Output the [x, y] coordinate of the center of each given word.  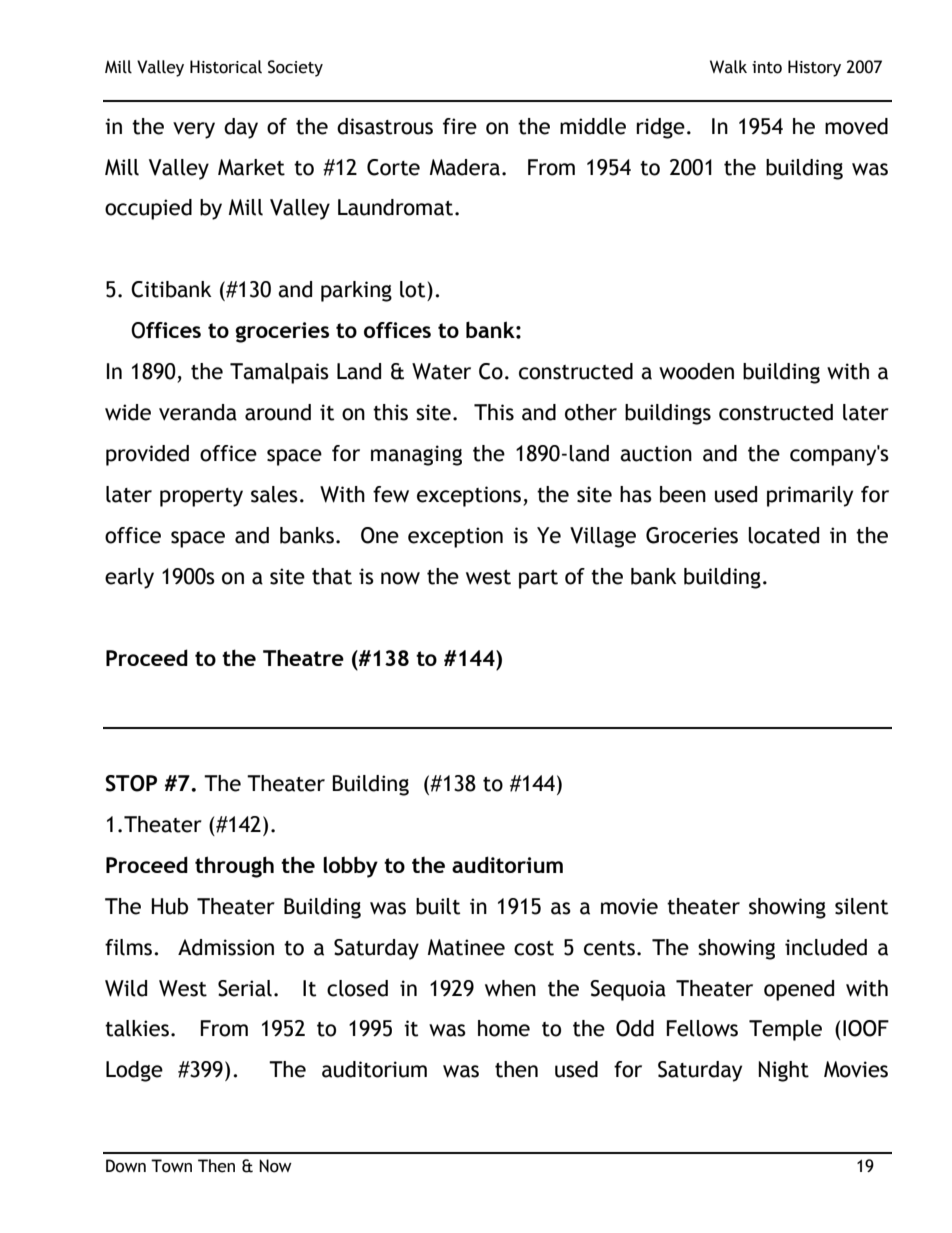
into [767, 67]
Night [783, 1071]
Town [171, 1166]
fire [460, 126]
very [194, 130]
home [504, 1028]
